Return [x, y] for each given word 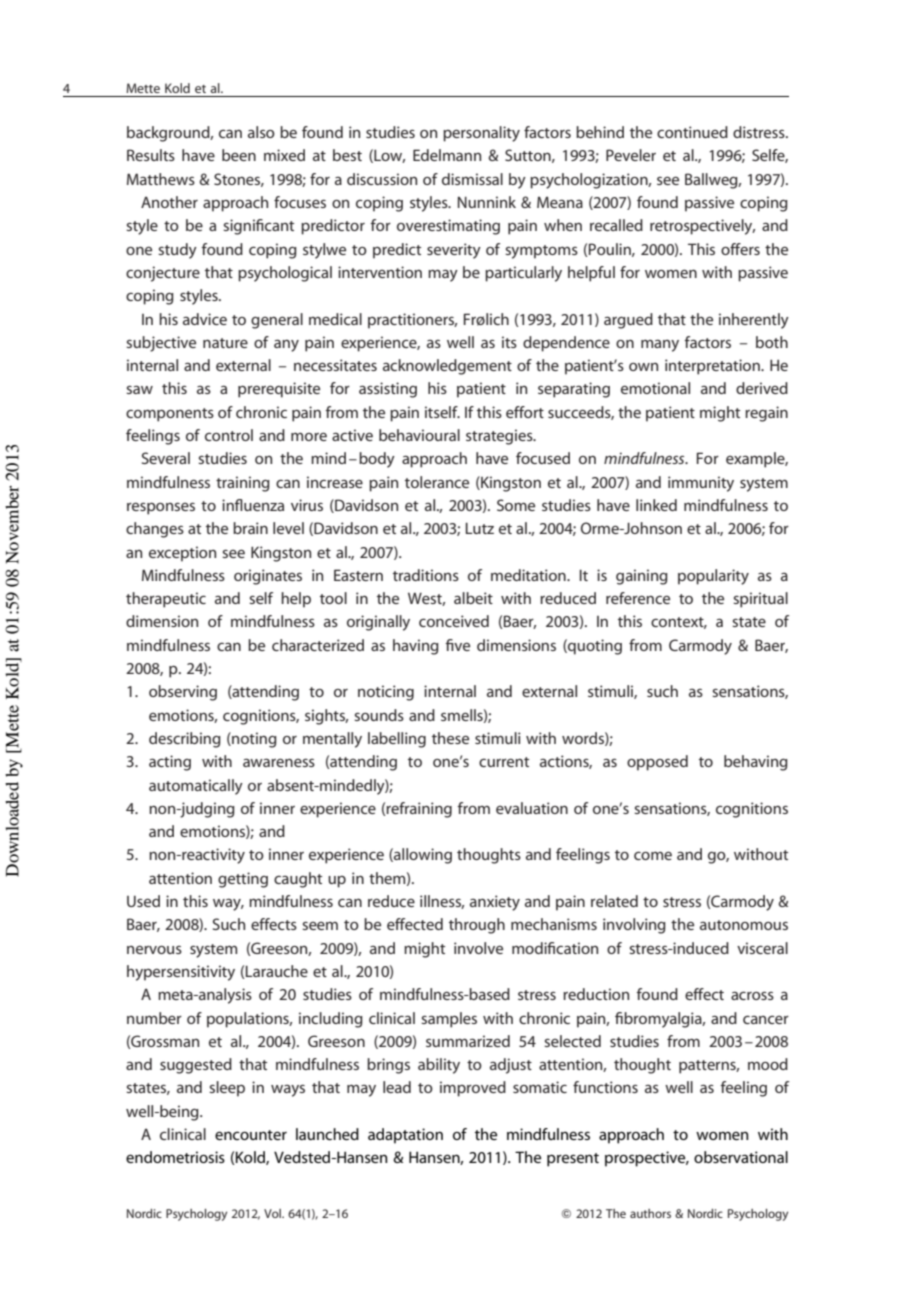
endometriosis [175, 1157]
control [229, 435]
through [477, 926]
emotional [655, 388]
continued [692, 132]
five [457, 645]
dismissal [472, 179]
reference [638, 598]
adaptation [405, 1136]
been [239, 155]
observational [741, 1157]
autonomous [744, 925]
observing [183, 693]
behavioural [419, 435]
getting [243, 880]
